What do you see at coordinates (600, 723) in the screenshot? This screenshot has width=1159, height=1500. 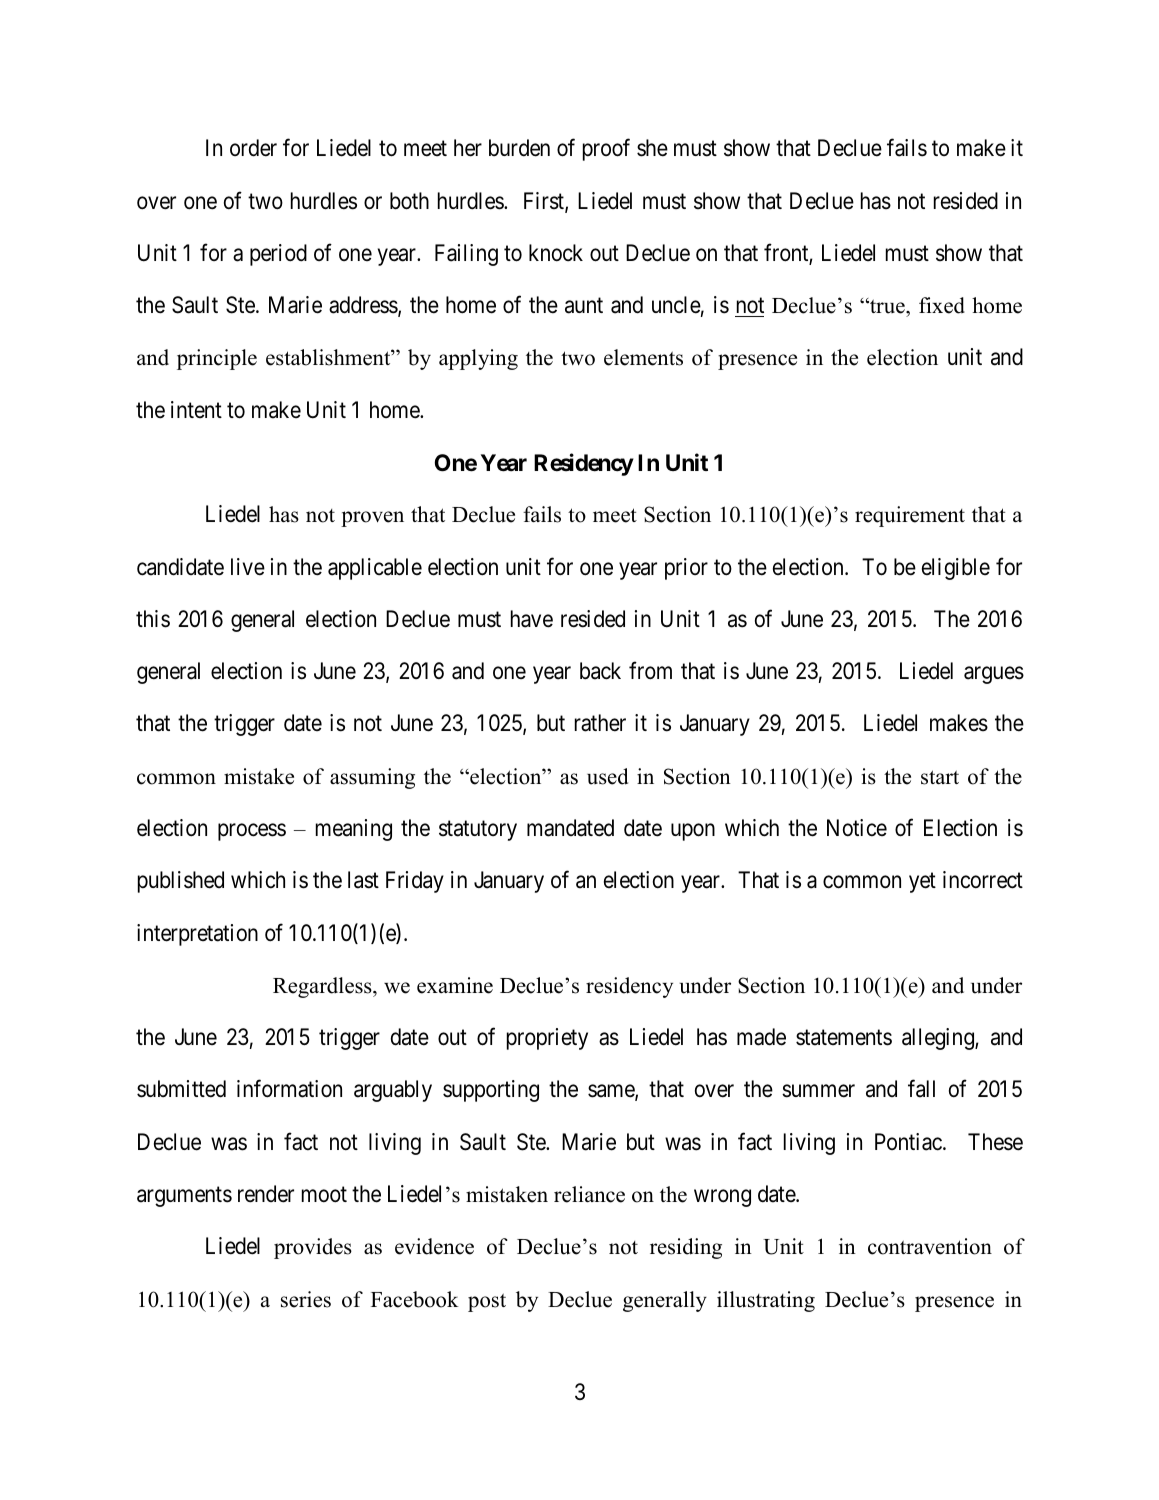 I see `rather` at bounding box center [600, 723].
